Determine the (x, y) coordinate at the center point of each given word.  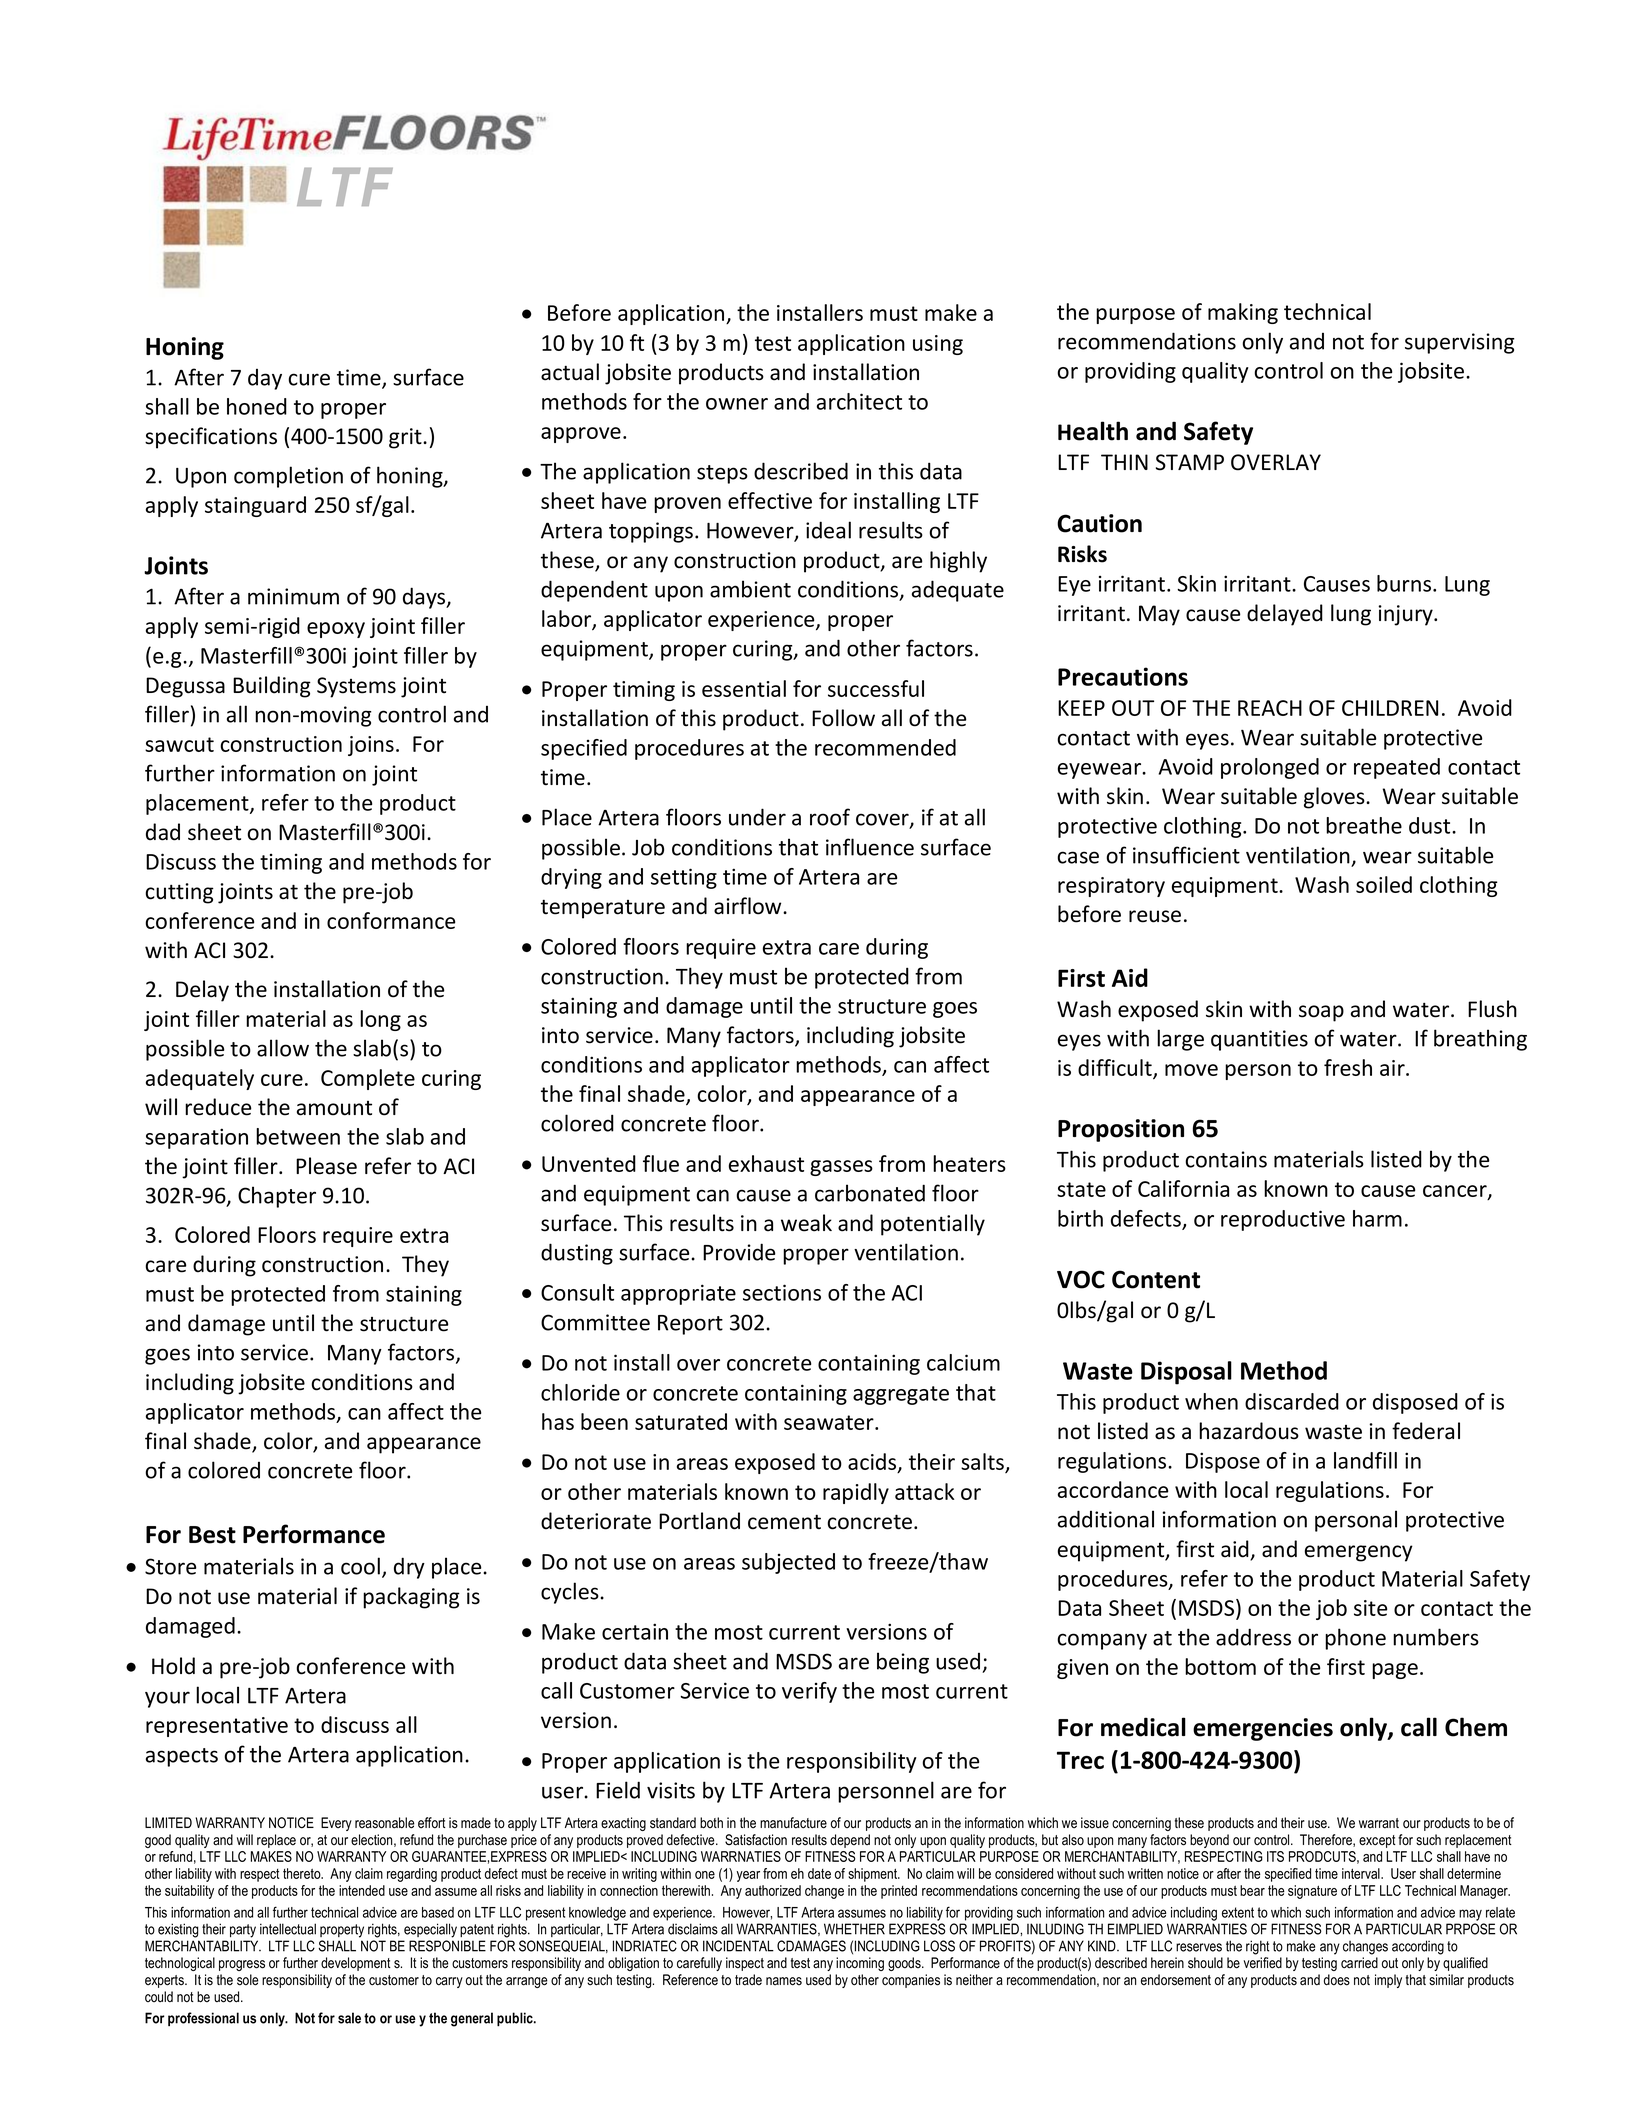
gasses (841, 1168)
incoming (860, 1964)
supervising (1460, 343)
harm (1377, 1218)
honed (257, 406)
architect (859, 401)
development (356, 1964)
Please (326, 1166)
